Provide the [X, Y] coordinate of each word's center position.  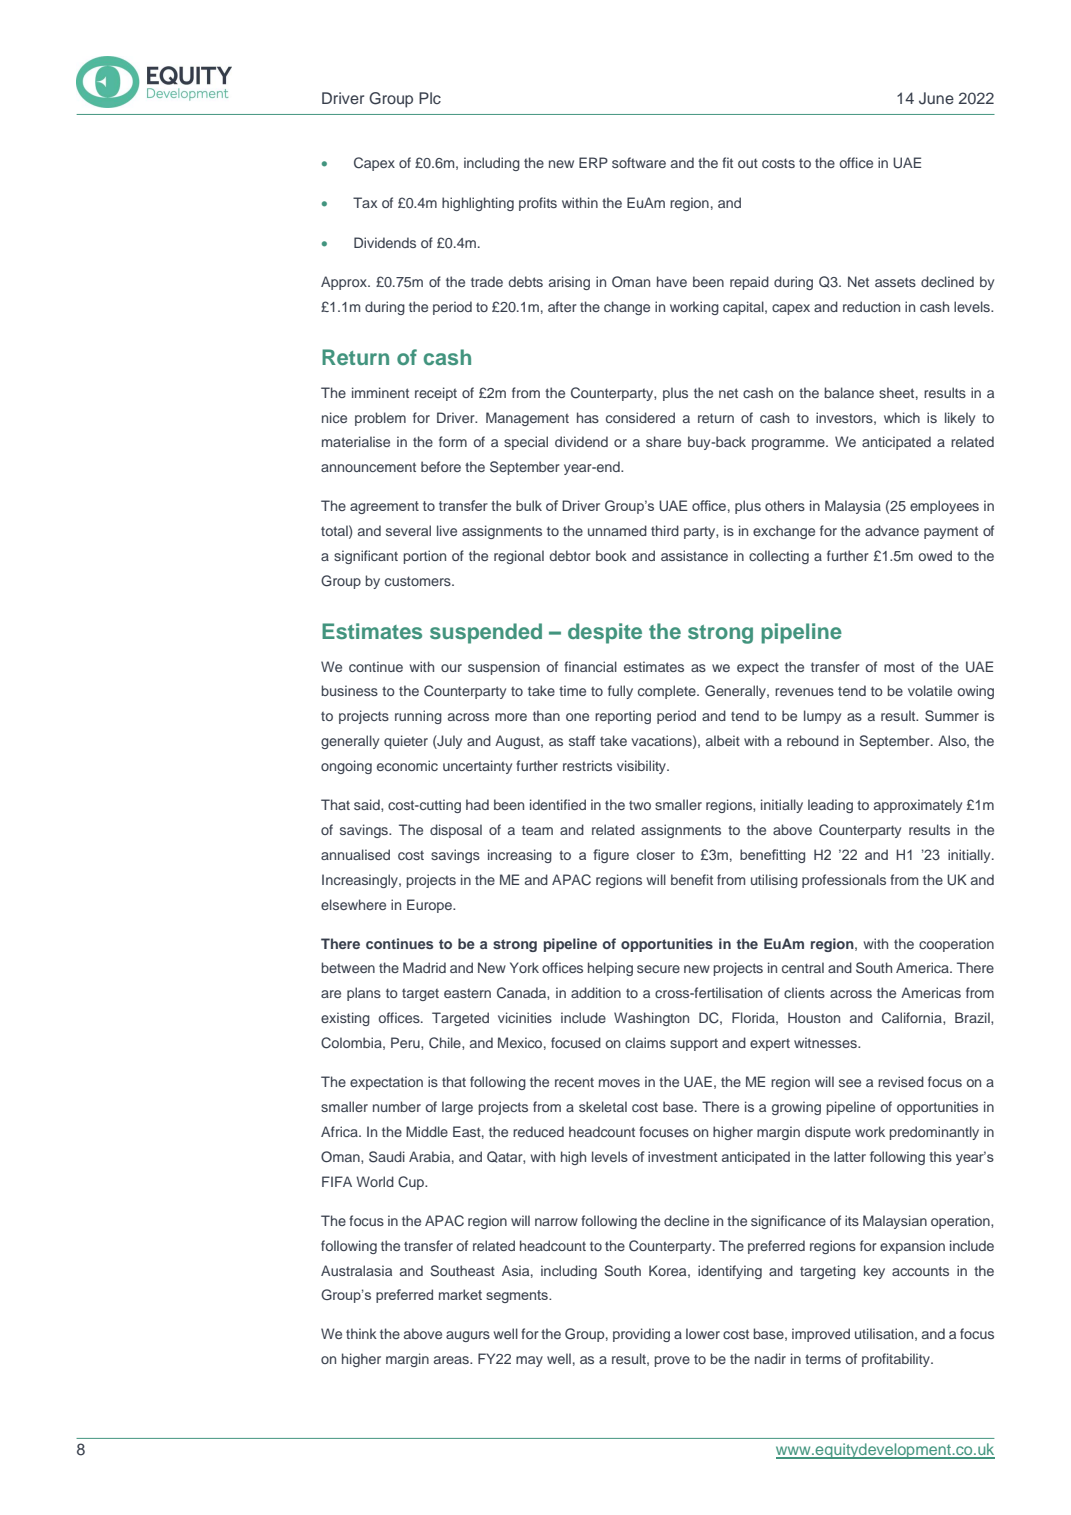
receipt [436, 394]
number [397, 1106]
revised [901, 1081]
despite [605, 633]
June [936, 98]
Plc [430, 98]
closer [656, 854]
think [361, 1333]
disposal [456, 831]
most [899, 667]
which [902, 417]
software [639, 162]
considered [640, 417]
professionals [844, 881]
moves [619, 1083]
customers [419, 581]
